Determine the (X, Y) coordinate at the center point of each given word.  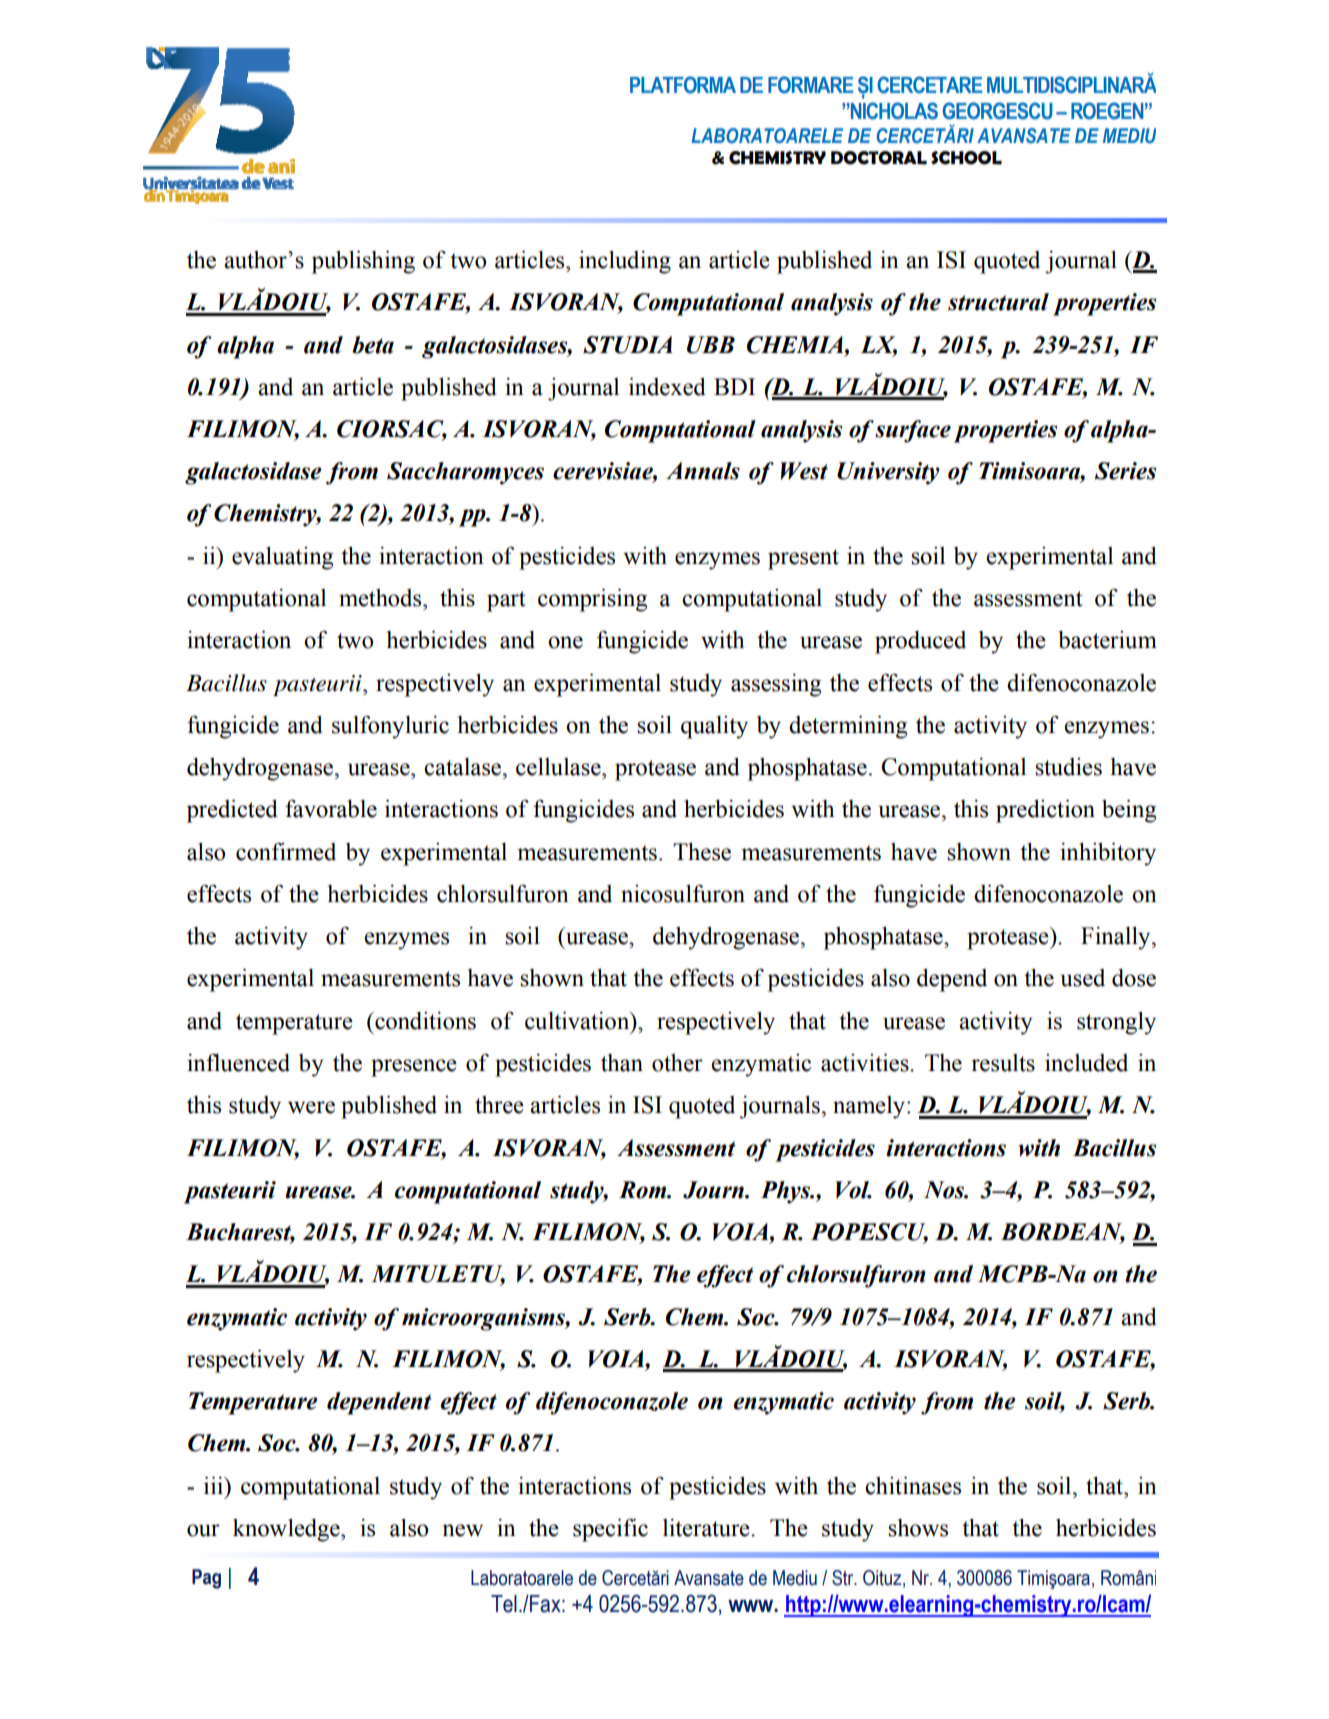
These (702, 852)
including (625, 262)
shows (918, 1528)
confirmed (286, 851)
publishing (363, 262)
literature (707, 1528)
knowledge (287, 1530)
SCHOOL (966, 158)
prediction (1045, 811)
